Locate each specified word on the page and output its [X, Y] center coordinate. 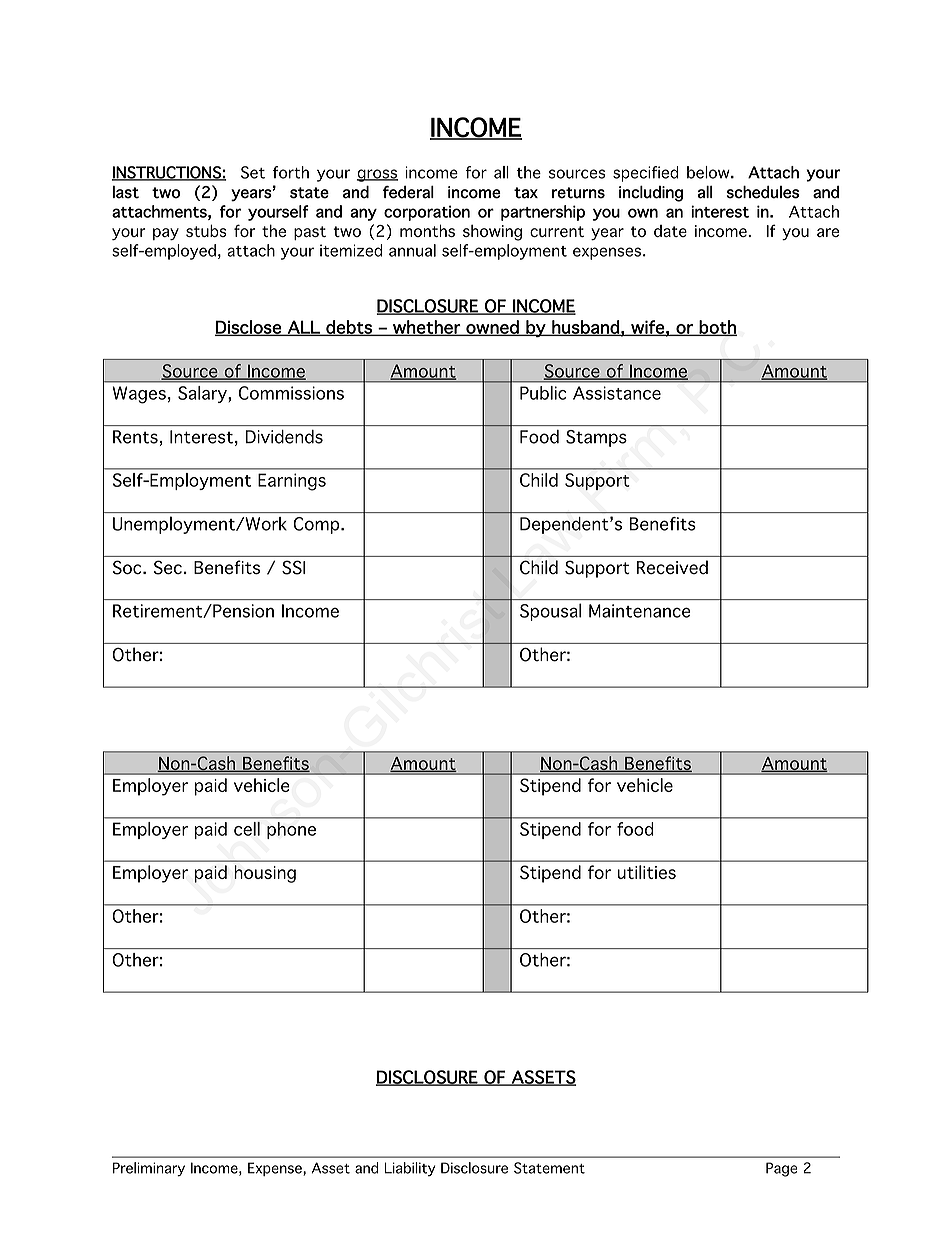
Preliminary [149, 1169]
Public [543, 393]
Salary [203, 394]
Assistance [617, 393]
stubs [206, 230]
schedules [763, 192]
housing [265, 874]
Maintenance [639, 611]
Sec [168, 567]
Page [781, 1169]
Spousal [551, 612]
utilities [647, 872]
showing [492, 233]
